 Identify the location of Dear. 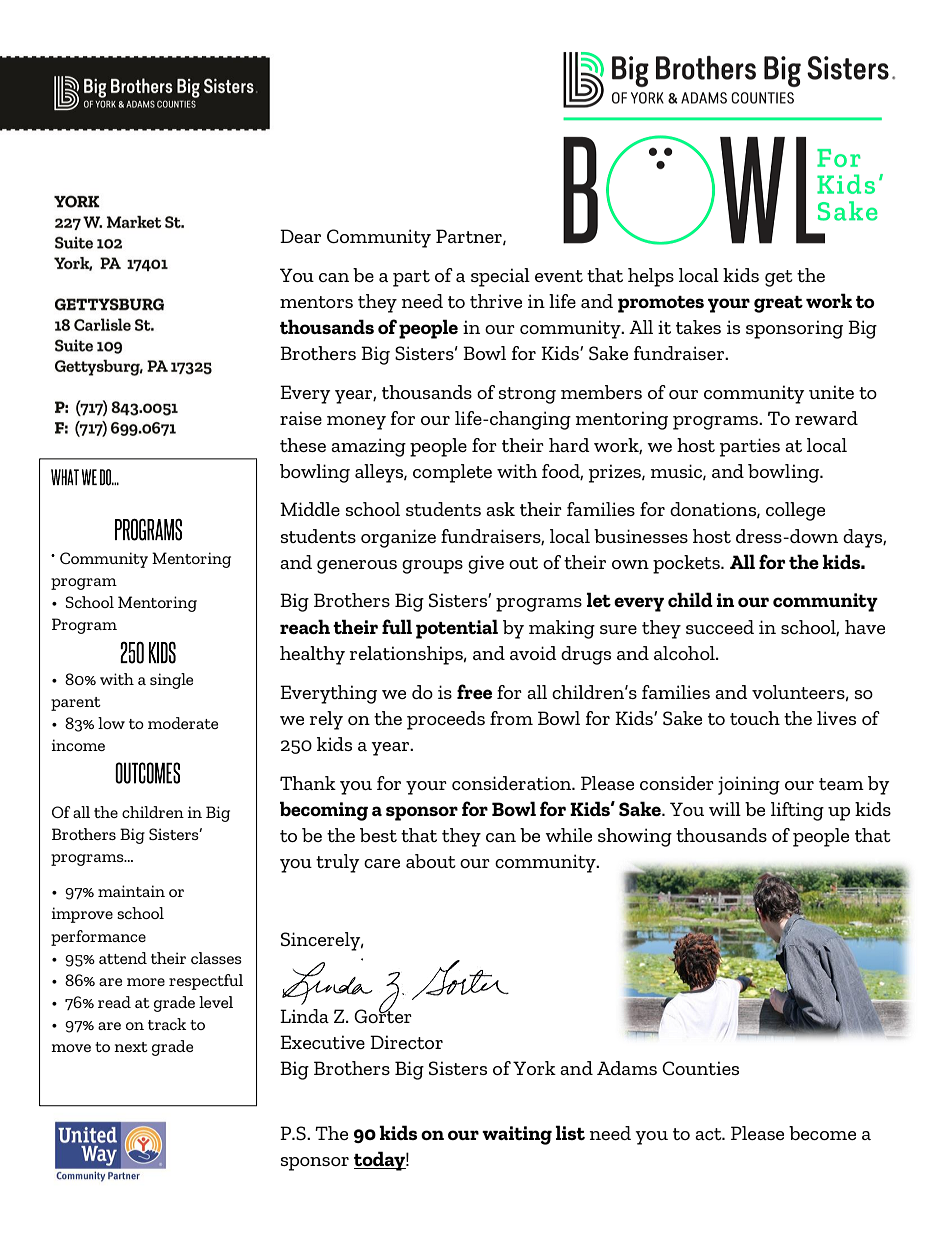
(300, 236).
